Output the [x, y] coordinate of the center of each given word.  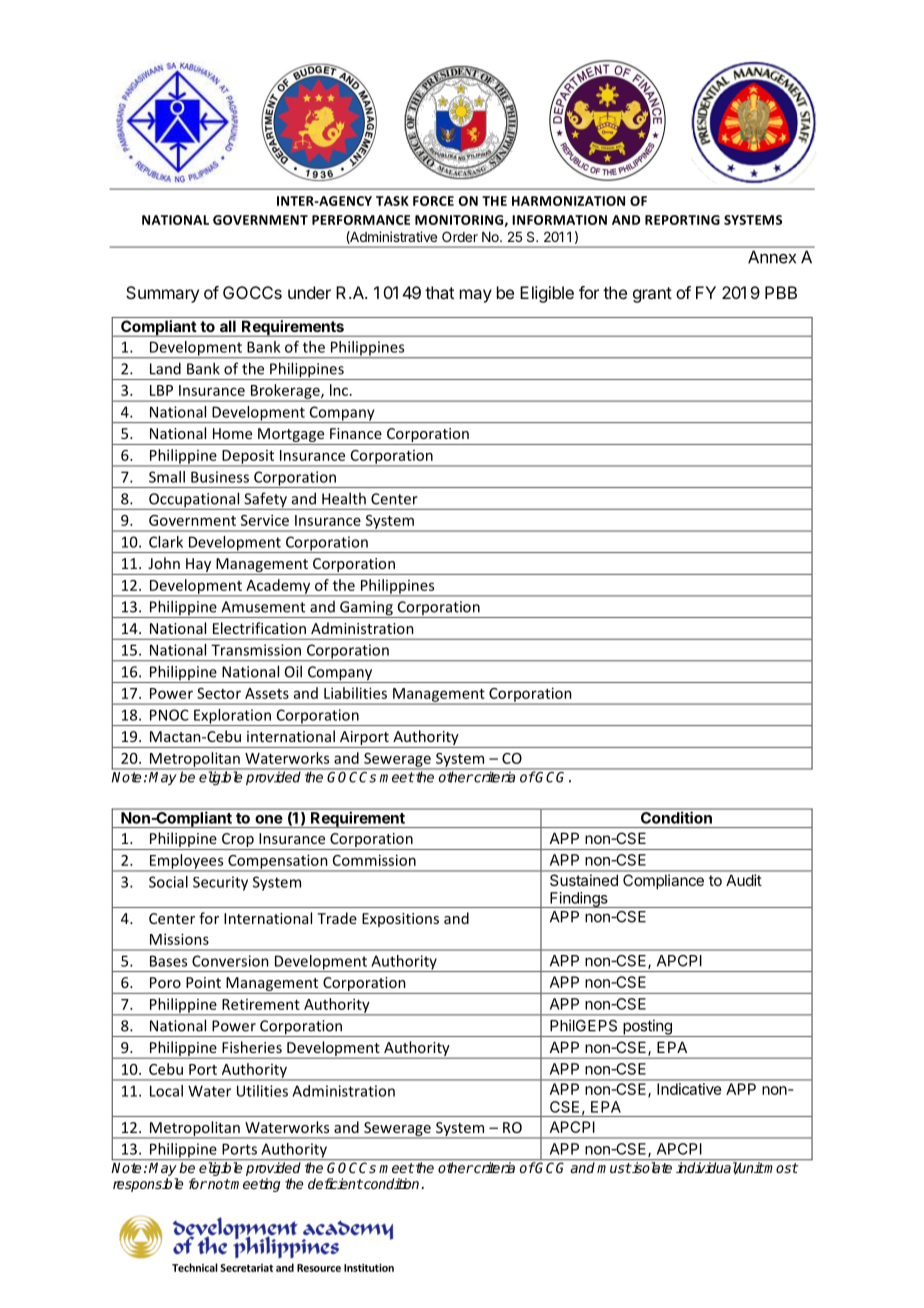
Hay [199, 566]
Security [220, 883]
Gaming [366, 609]
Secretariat [246, 1268]
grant [652, 295]
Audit [744, 880]
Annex [772, 257]
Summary [162, 294]
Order [460, 236]
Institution [369, 1268]
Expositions [400, 920]
